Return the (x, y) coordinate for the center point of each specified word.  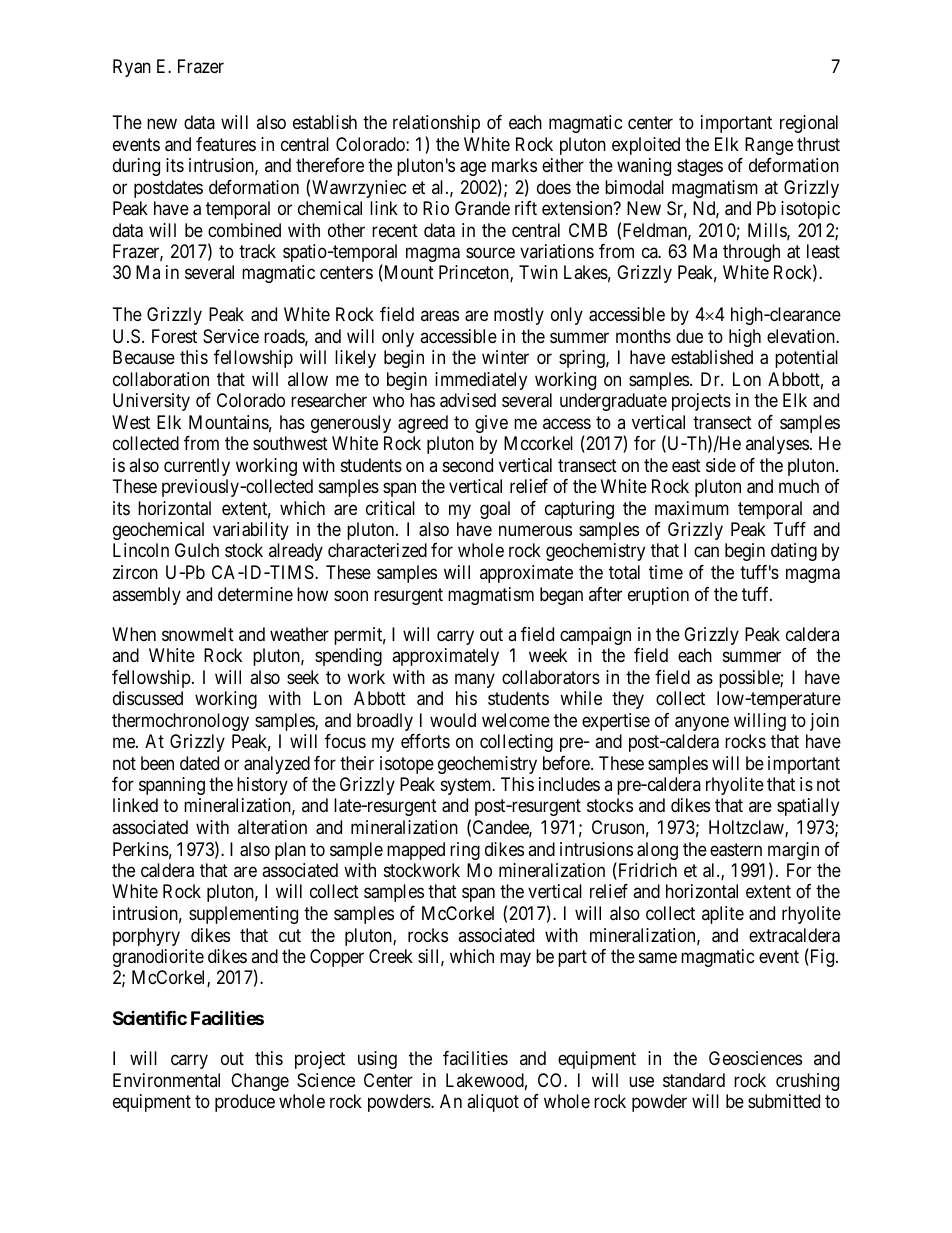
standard (694, 1080)
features (226, 144)
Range (769, 146)
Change (260, 1082)
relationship (436, 124)
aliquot (493, 1103)
